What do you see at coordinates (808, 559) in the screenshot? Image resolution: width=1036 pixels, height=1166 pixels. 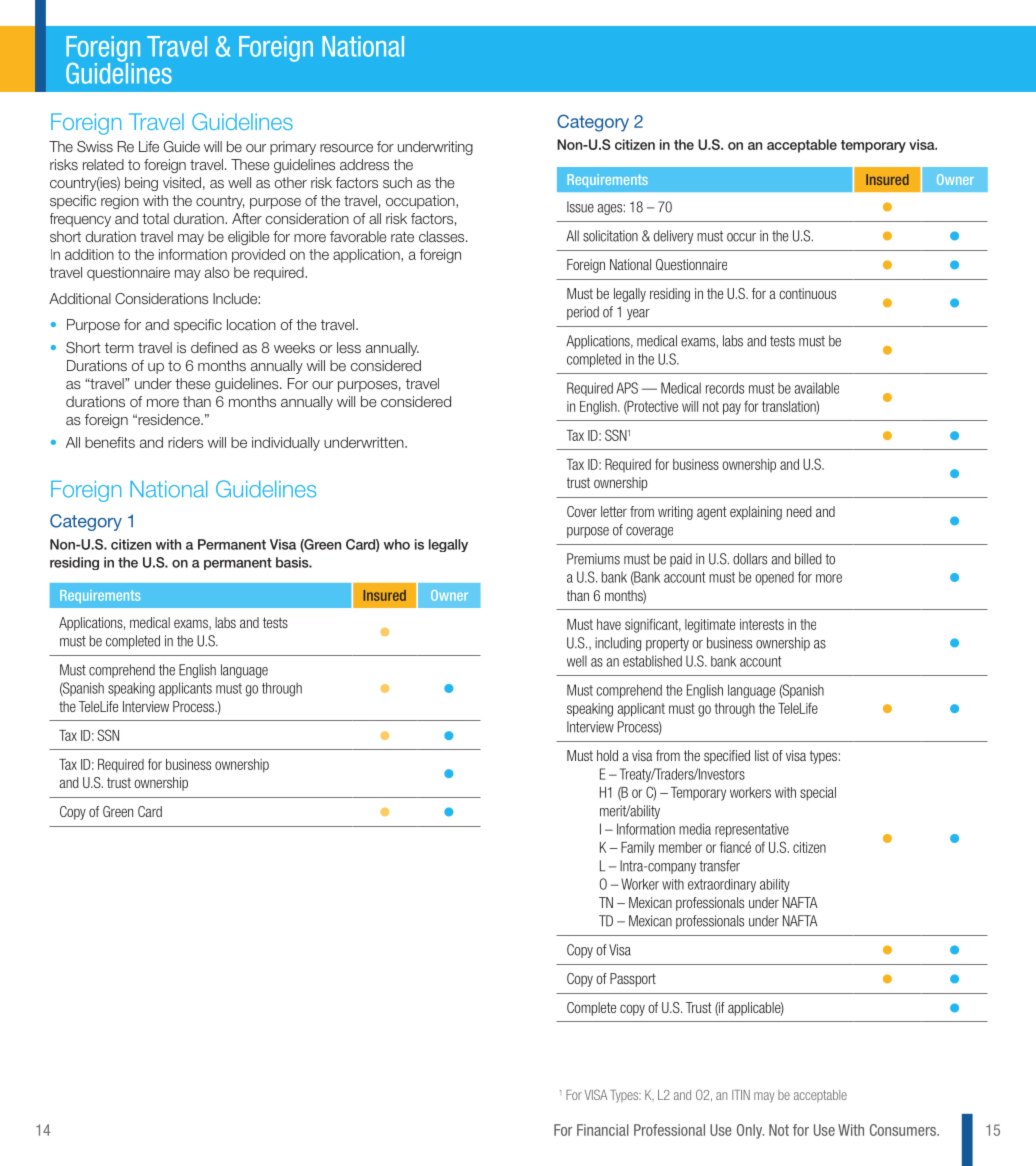 I see `billed` at bounding box center [808, 559].
